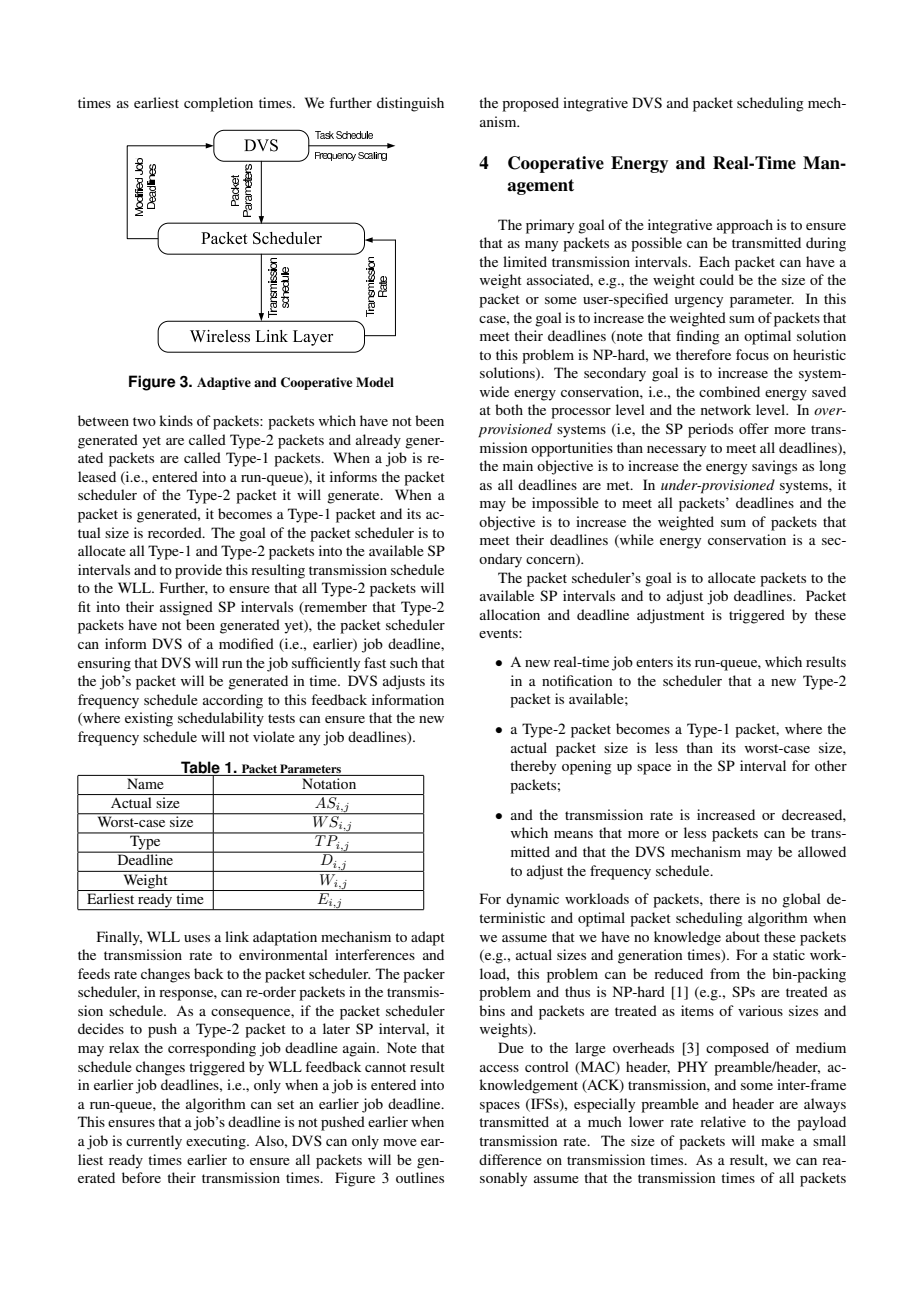  What do you see at coordinates (154, 1142) in the screenshot?
I see `currently` at bounding box center [154, 1142].
